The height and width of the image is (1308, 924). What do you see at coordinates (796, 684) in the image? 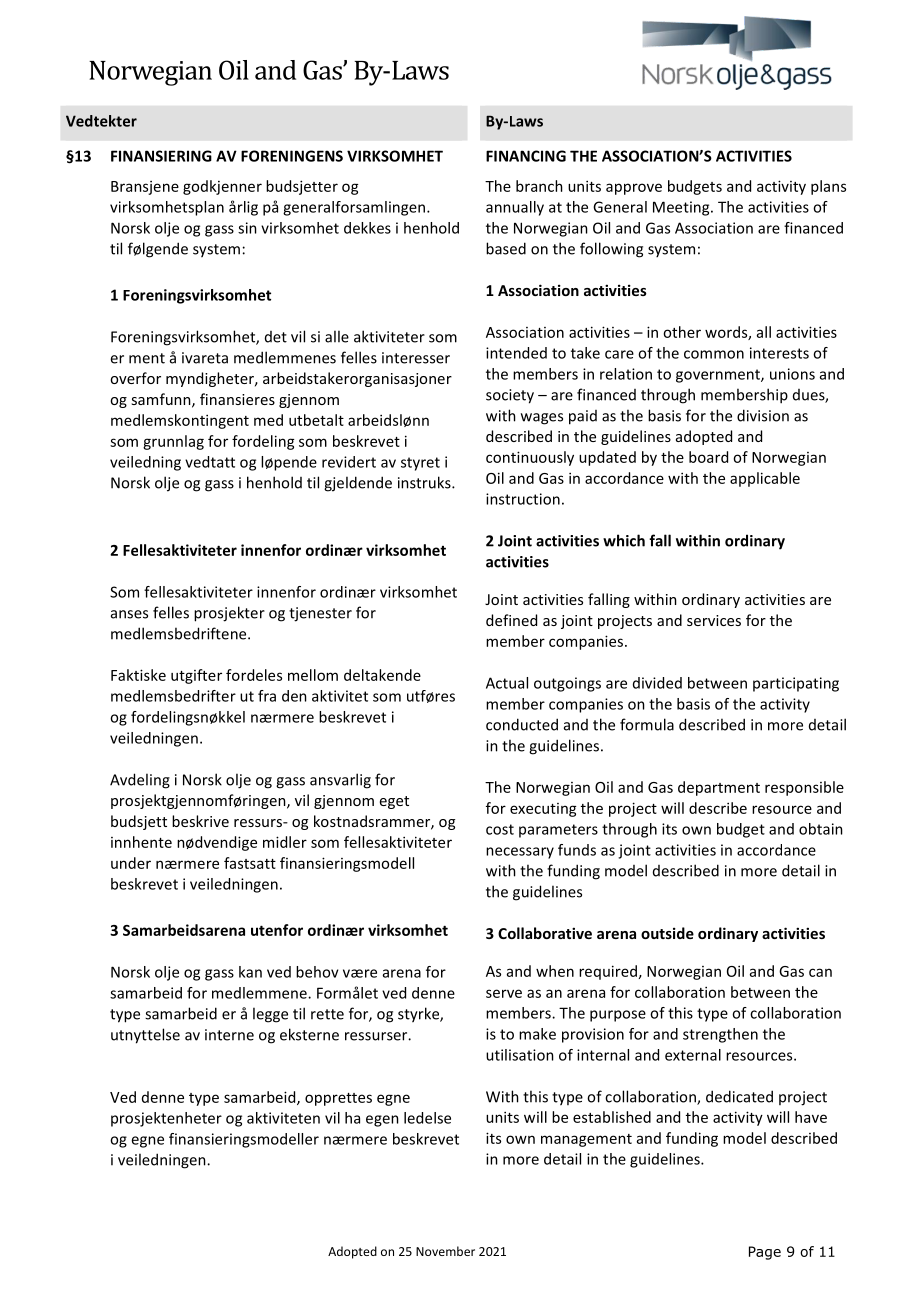
I see `participating` at bounding box center [796, 684].
